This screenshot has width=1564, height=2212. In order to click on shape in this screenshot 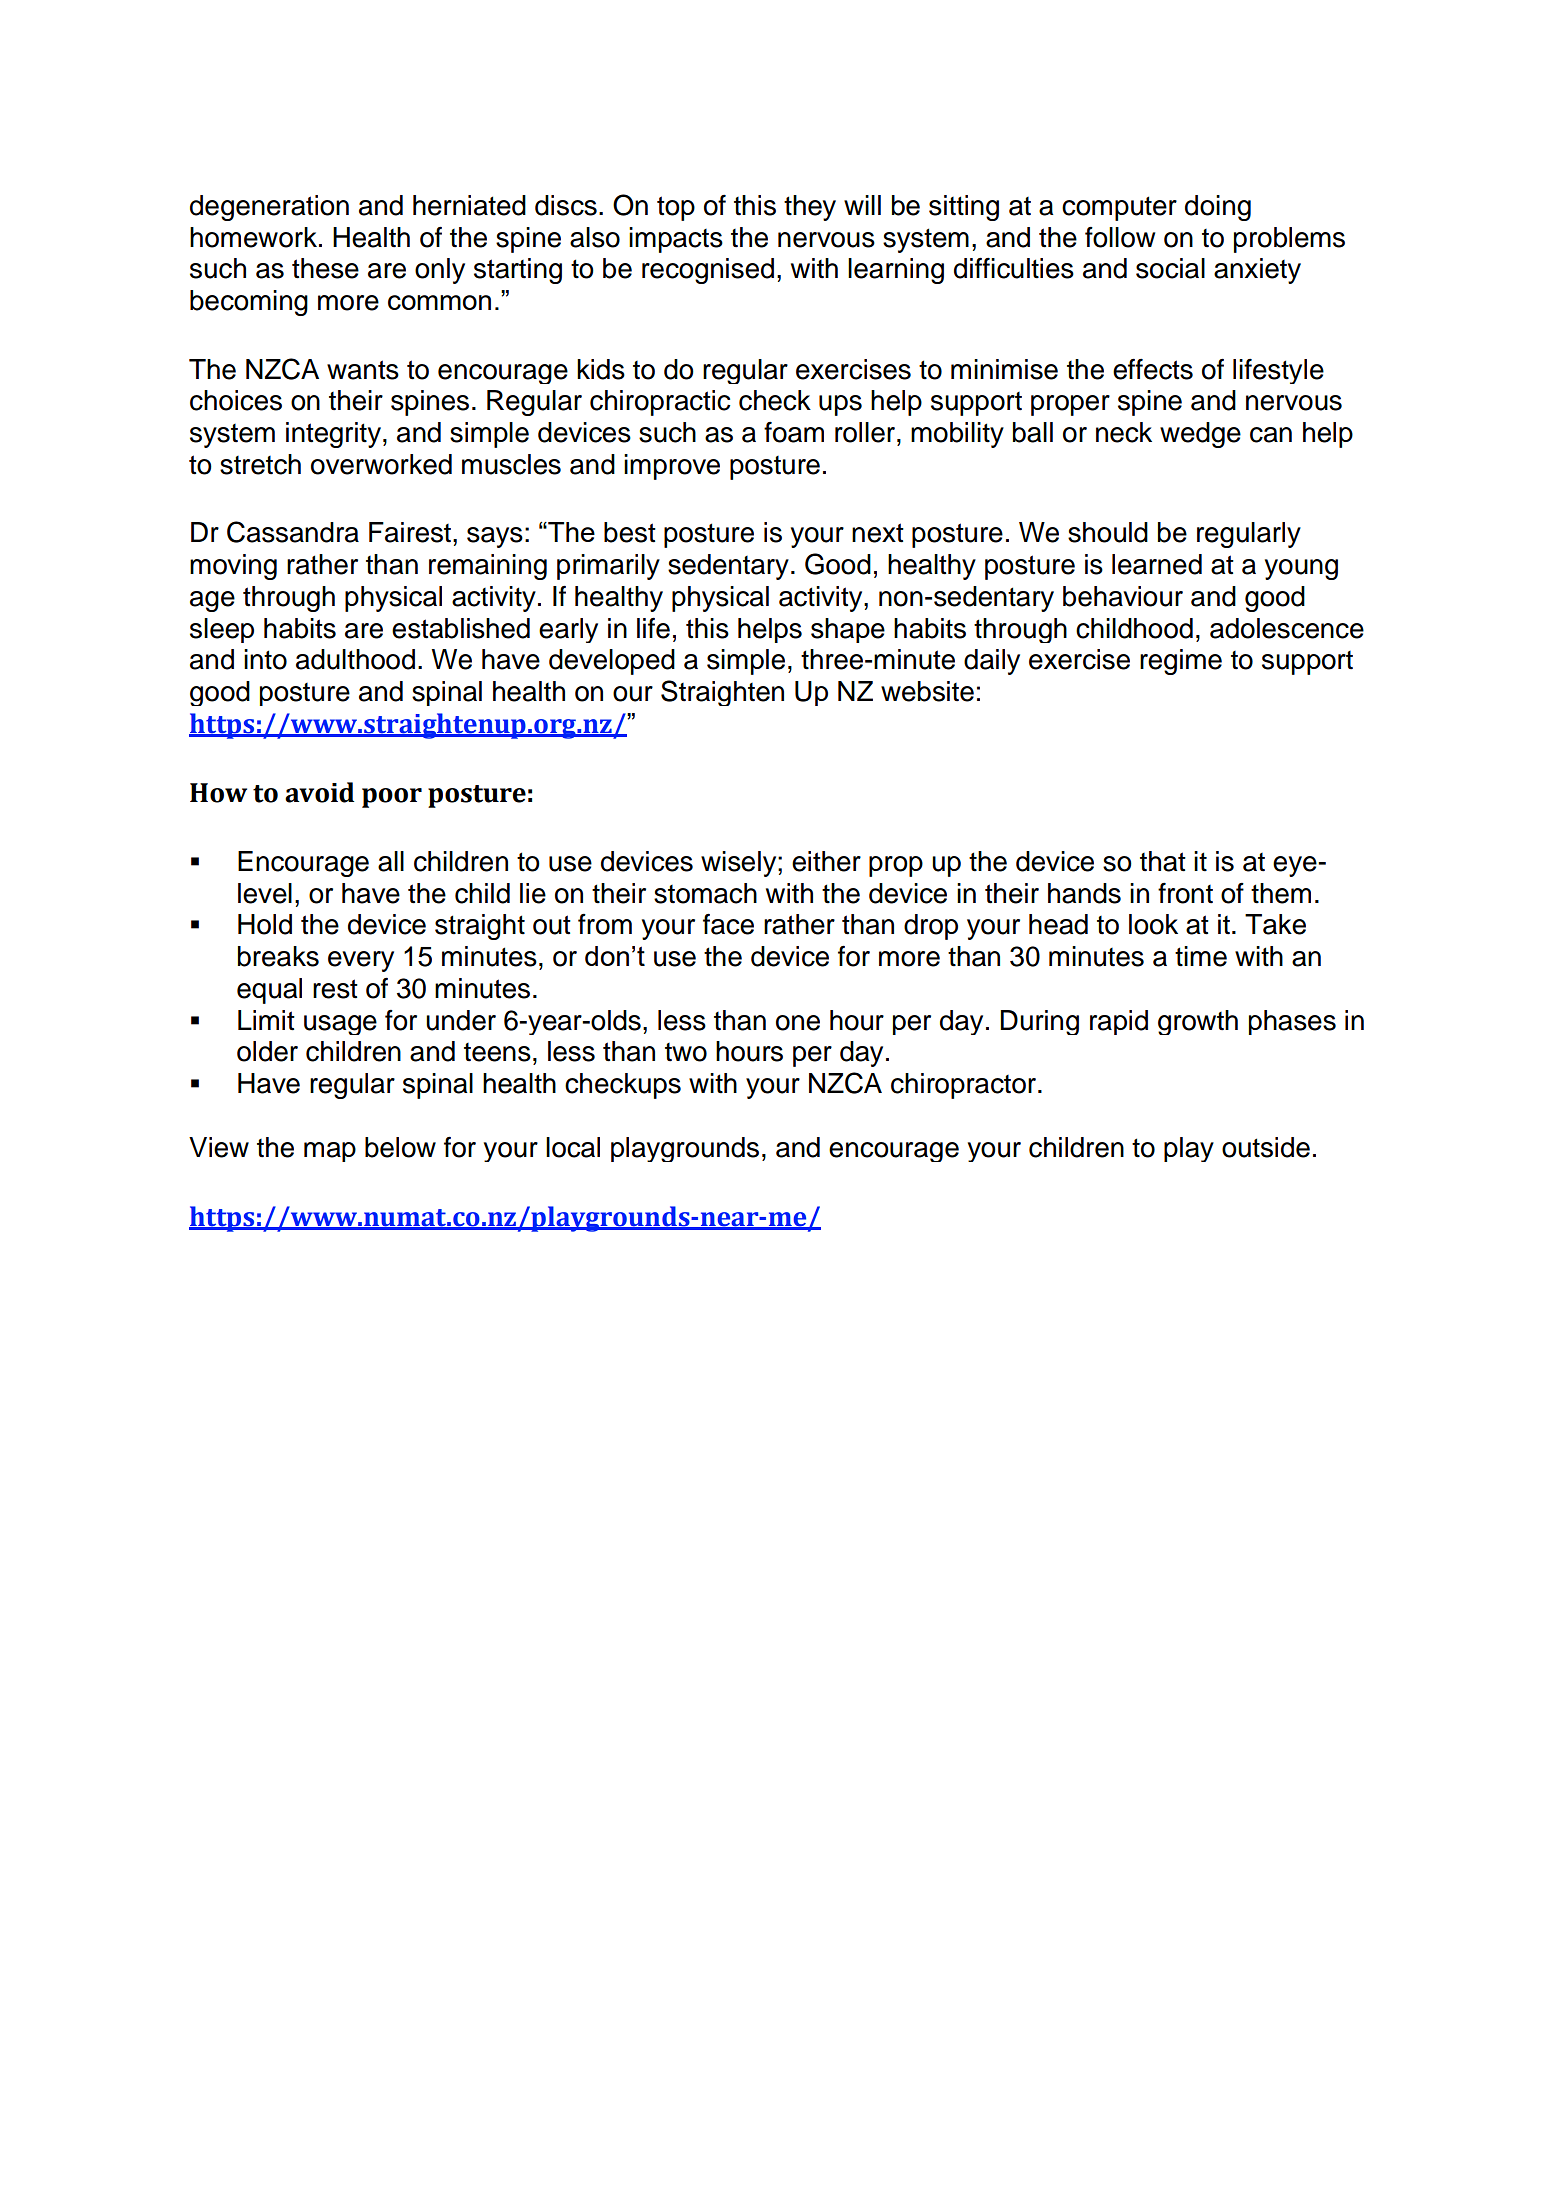, I will do `click(848, 630)`.
